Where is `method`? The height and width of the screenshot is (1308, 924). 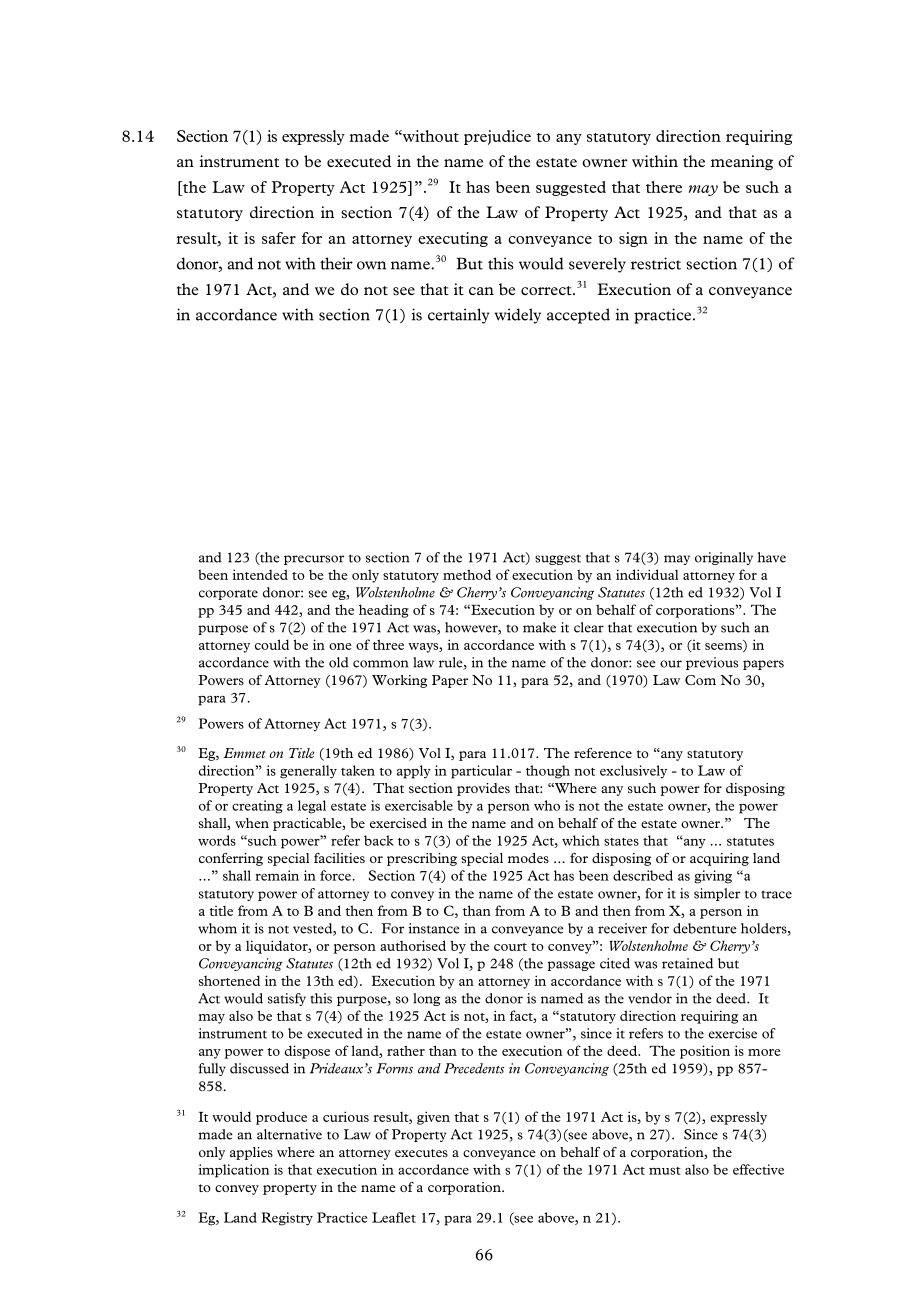 method is located at coordinates (467, 574).
